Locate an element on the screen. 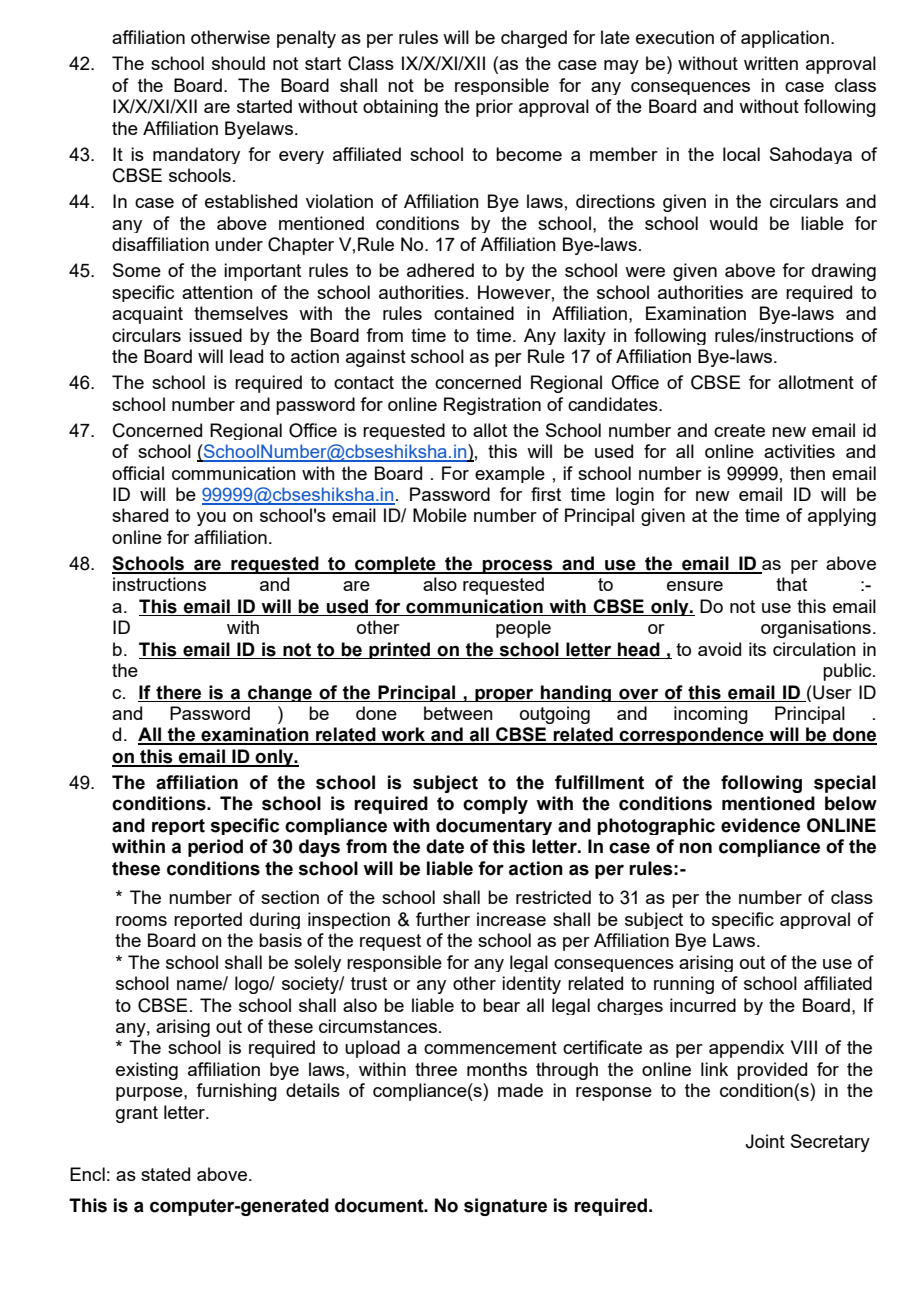 Image resolution: width=924 pixels, height=1308 pixels. there is located at coordinates (178, 692).
